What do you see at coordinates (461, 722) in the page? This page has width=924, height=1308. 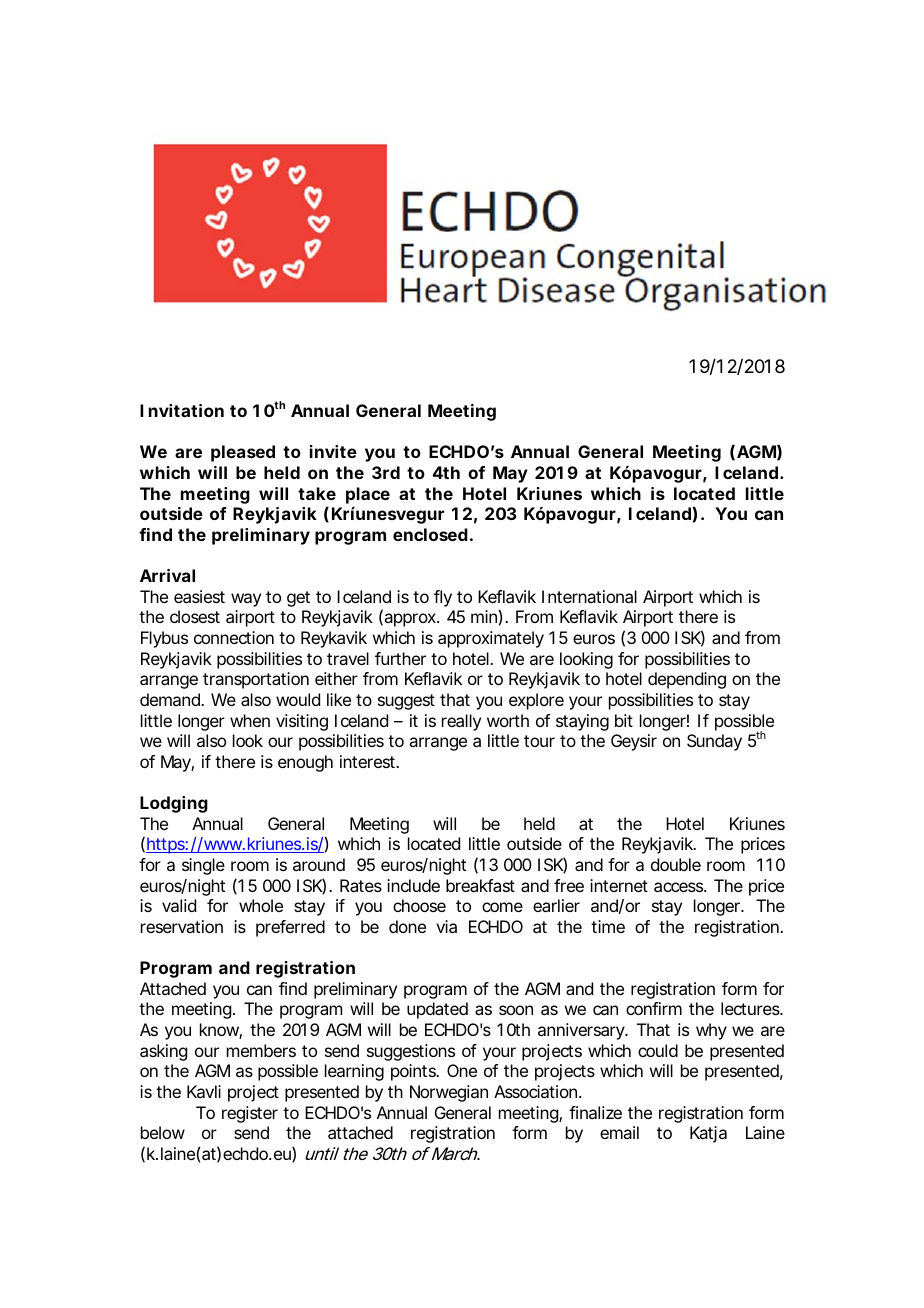 I see `really` at bounding box center [461, 722].
